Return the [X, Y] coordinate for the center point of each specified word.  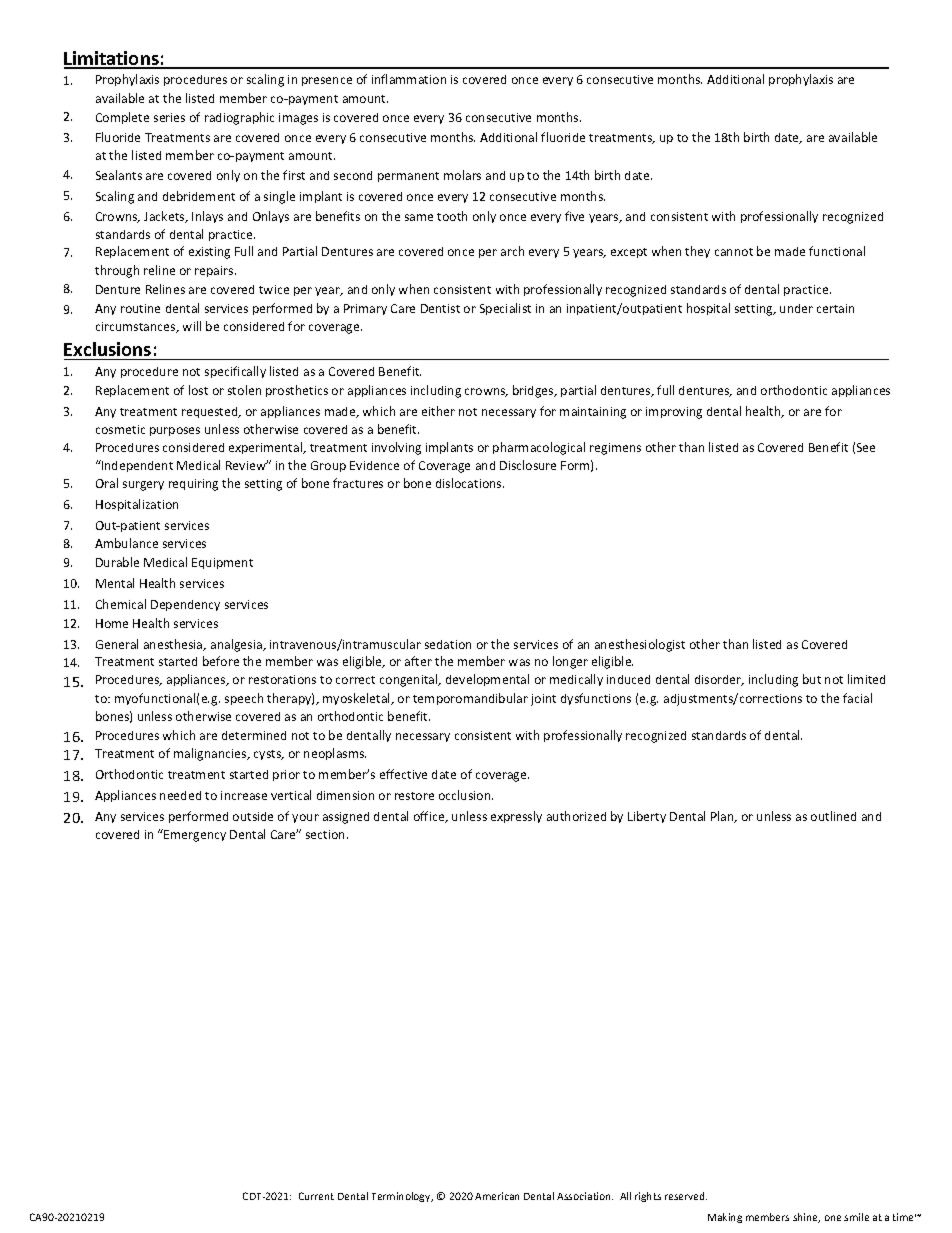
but [812, 679]
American [497, 1196]
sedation [448, 644]
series [169, 117]
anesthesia [174, 645]
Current [316, 1196]
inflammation [409, 79]
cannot [734, 252]
